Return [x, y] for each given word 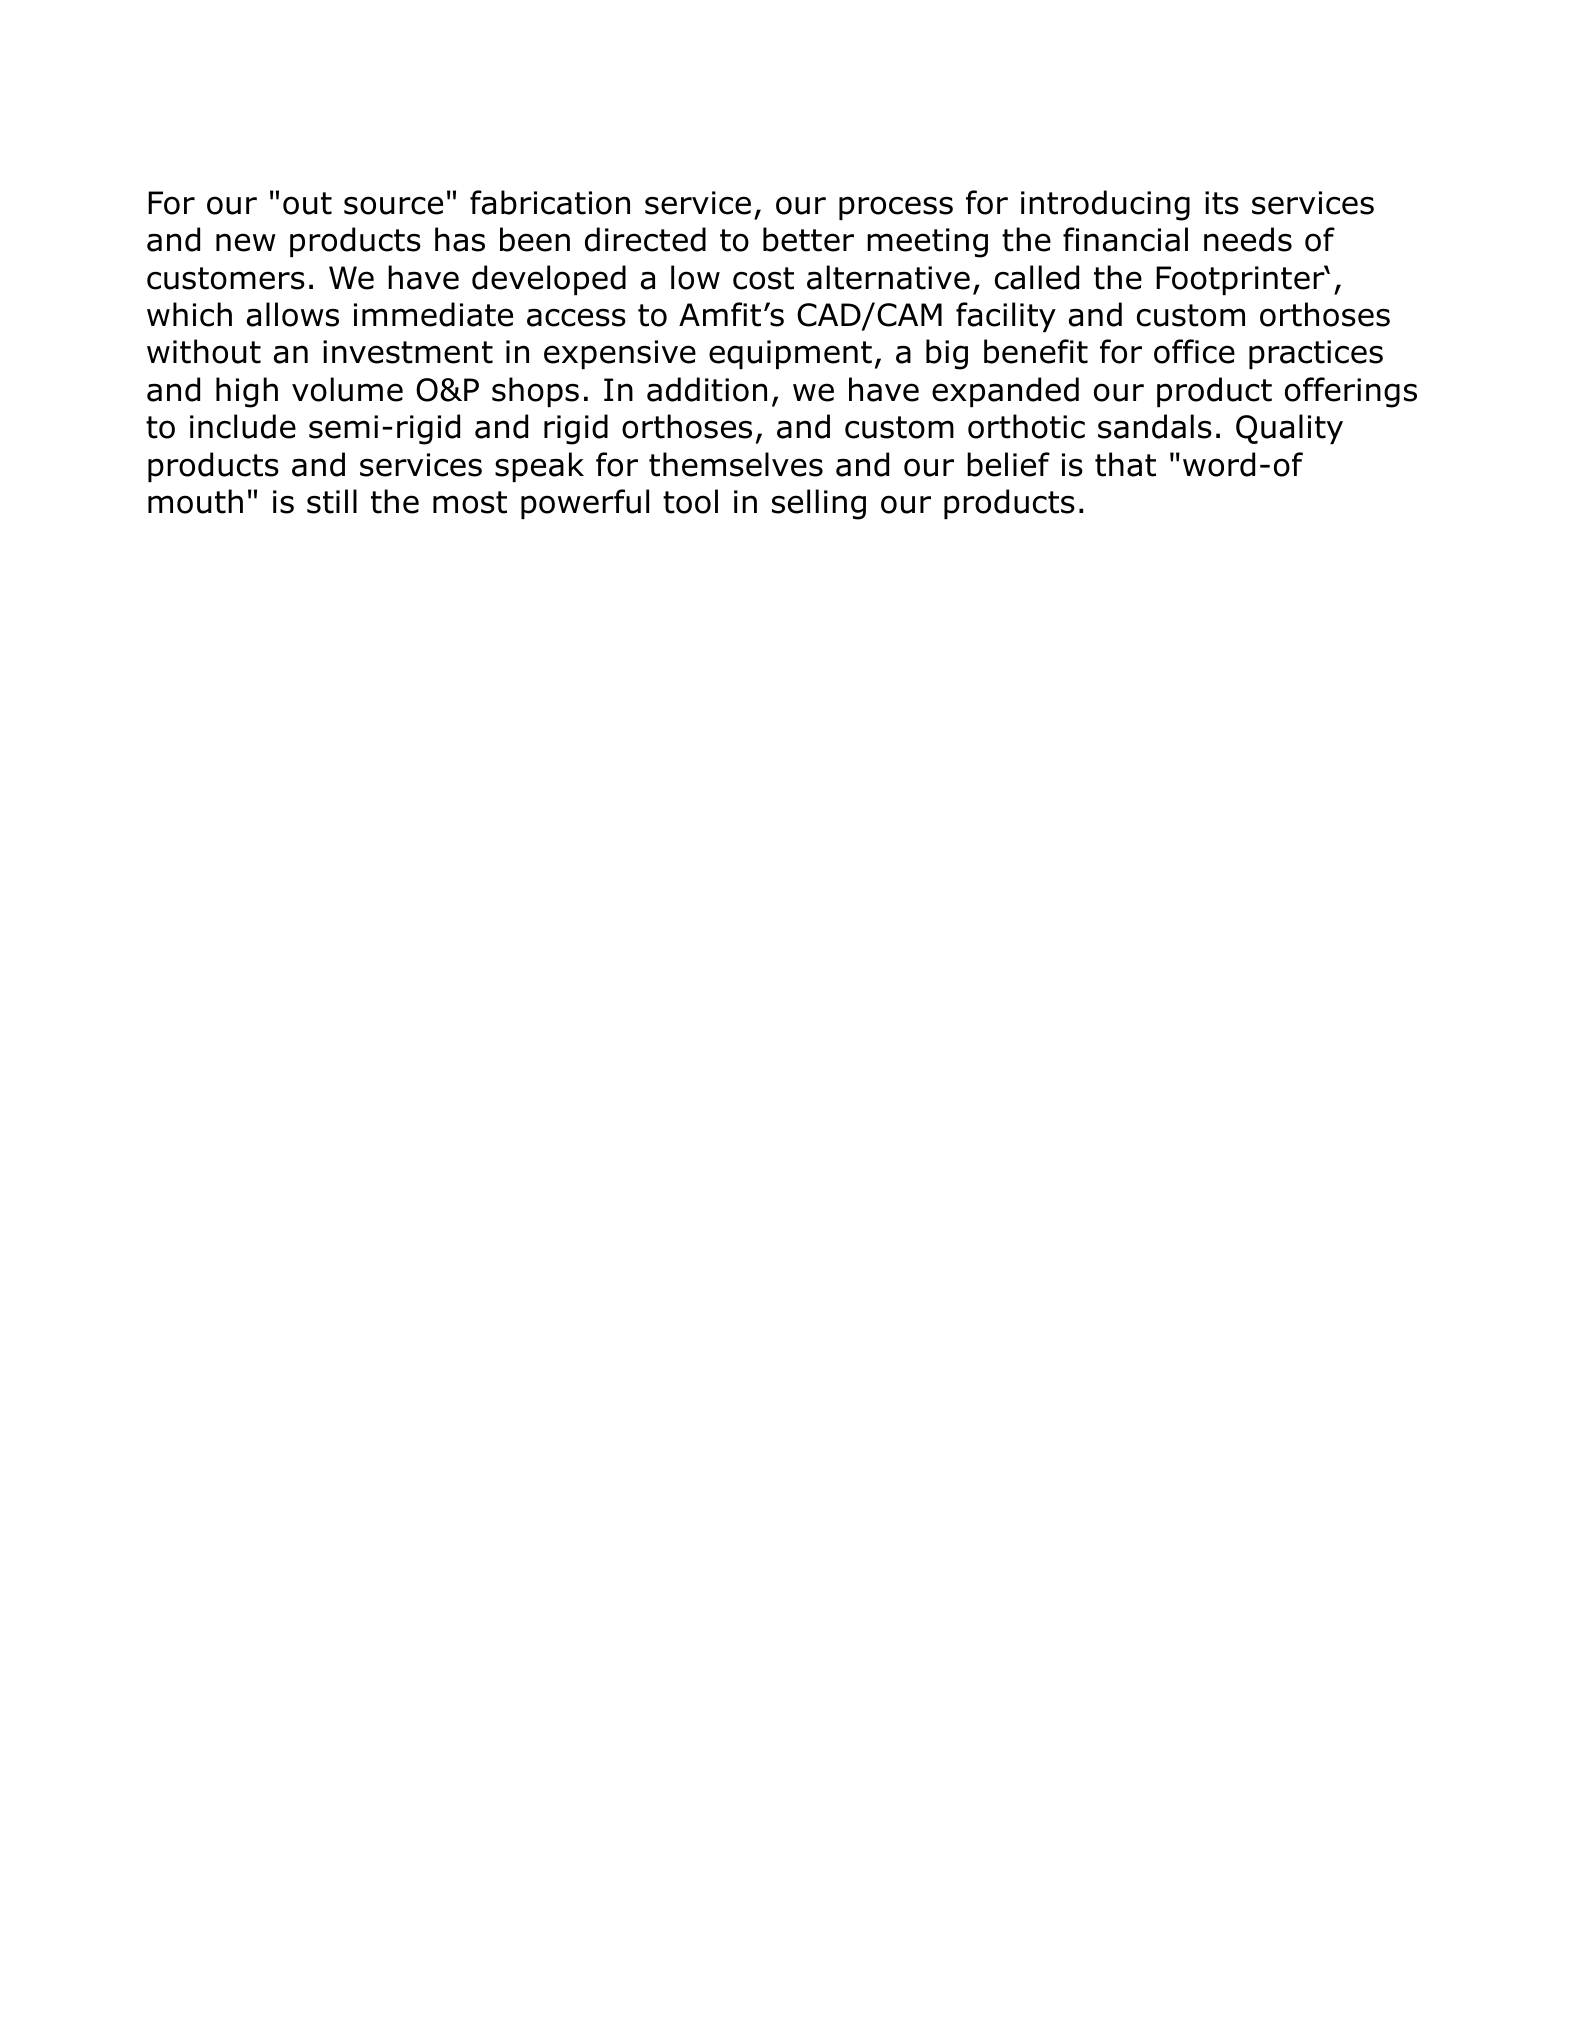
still [332, 501]
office [1194, 351]
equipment [790, 354]
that [1125, 464]
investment [408, 352]
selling [819, 504]
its [1222, 203]
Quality [1289, 429]
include [243, 426]
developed [549, 280]
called [1037, 277]
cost [763, 278]
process [896, 208]
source [393, 205]
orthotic [1026, 426]
